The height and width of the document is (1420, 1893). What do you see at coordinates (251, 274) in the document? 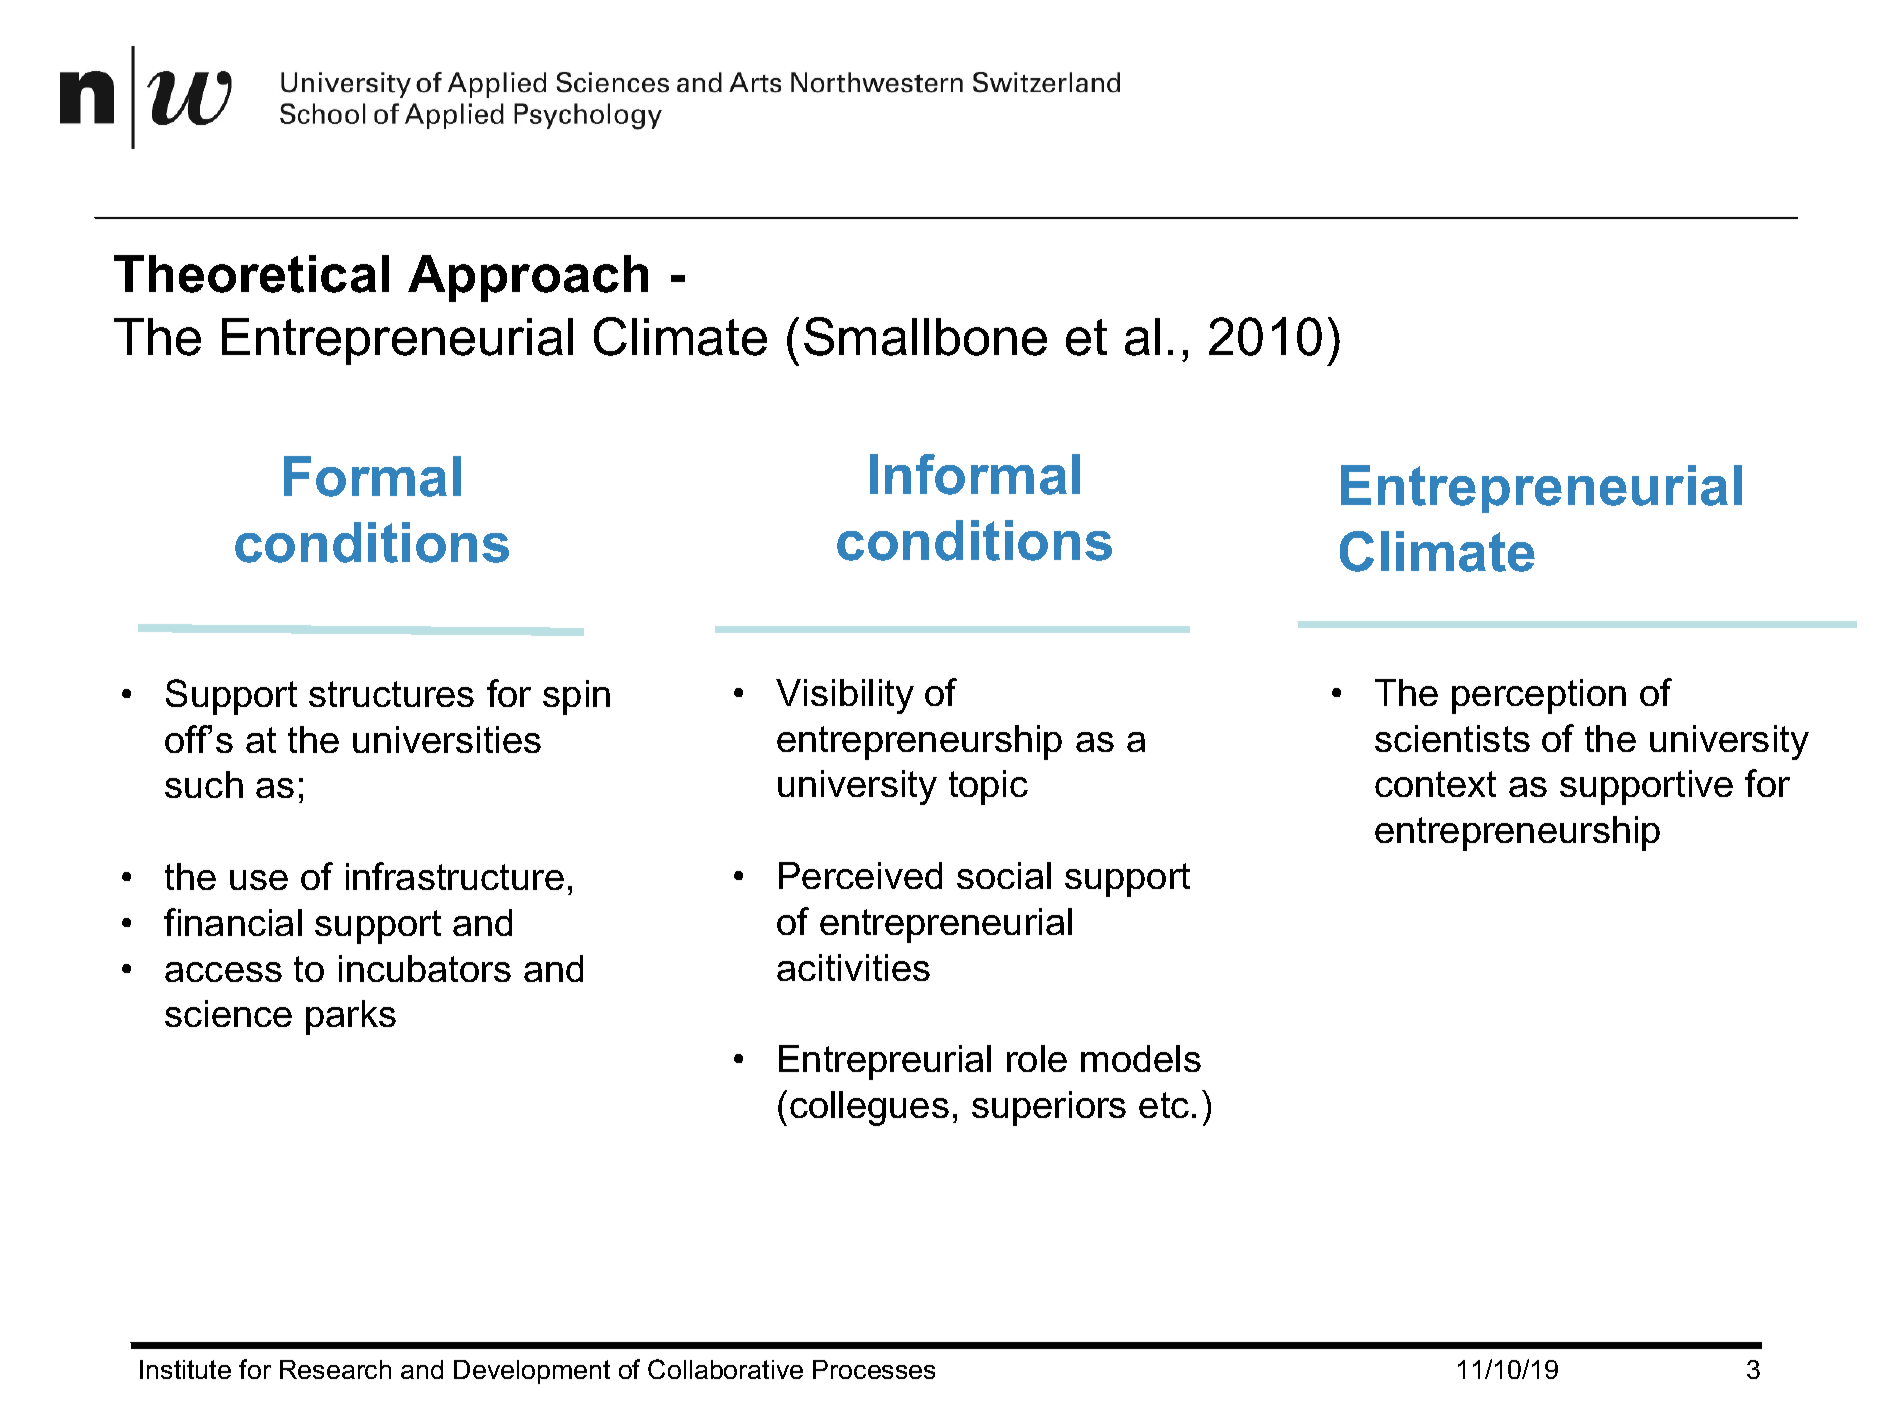
I see `Theoretical` at bounding box center [251, 274].
